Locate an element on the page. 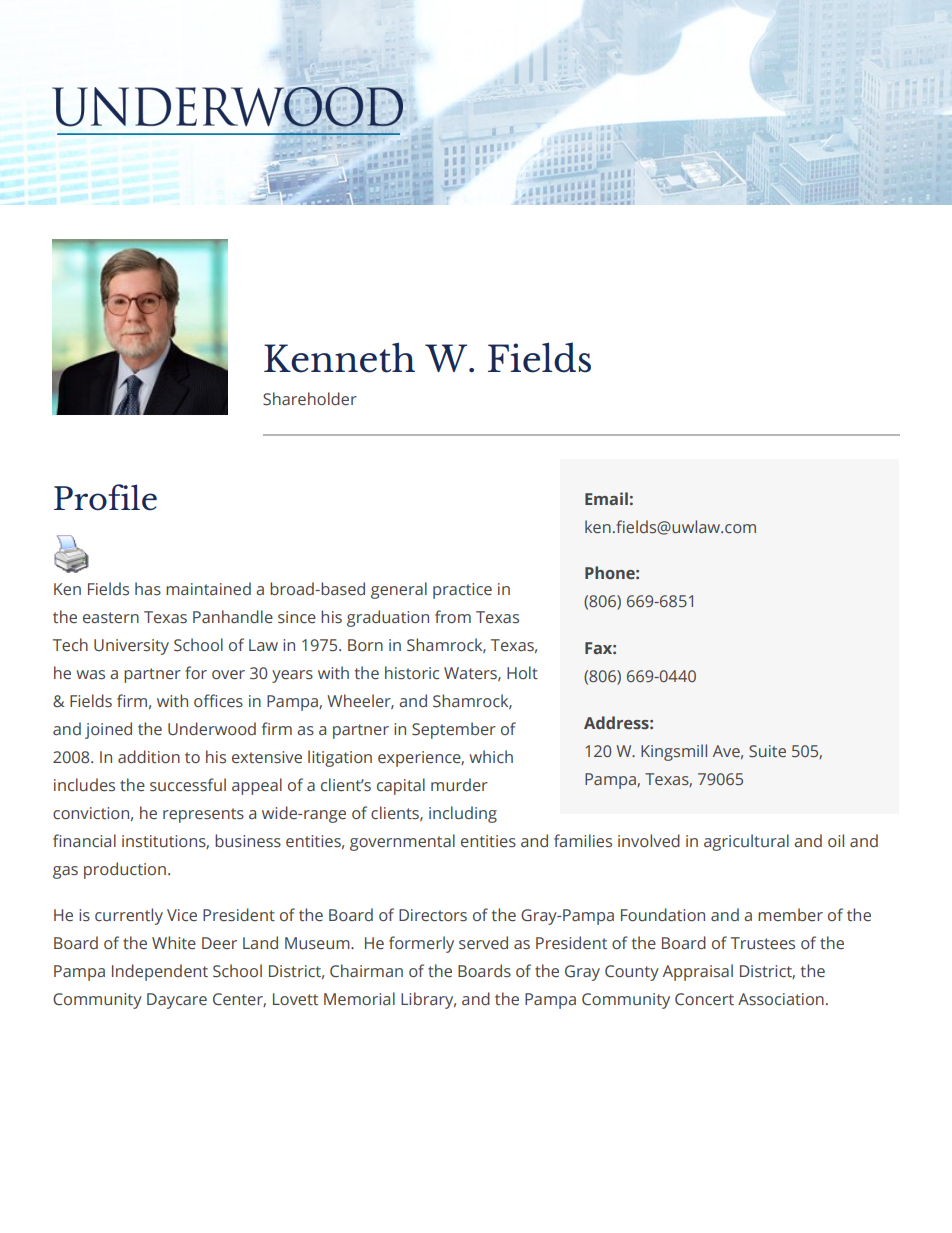 Image resolution: width=952 pixels, height=1233 pixels. successful is located at coordinates (188, 785).
